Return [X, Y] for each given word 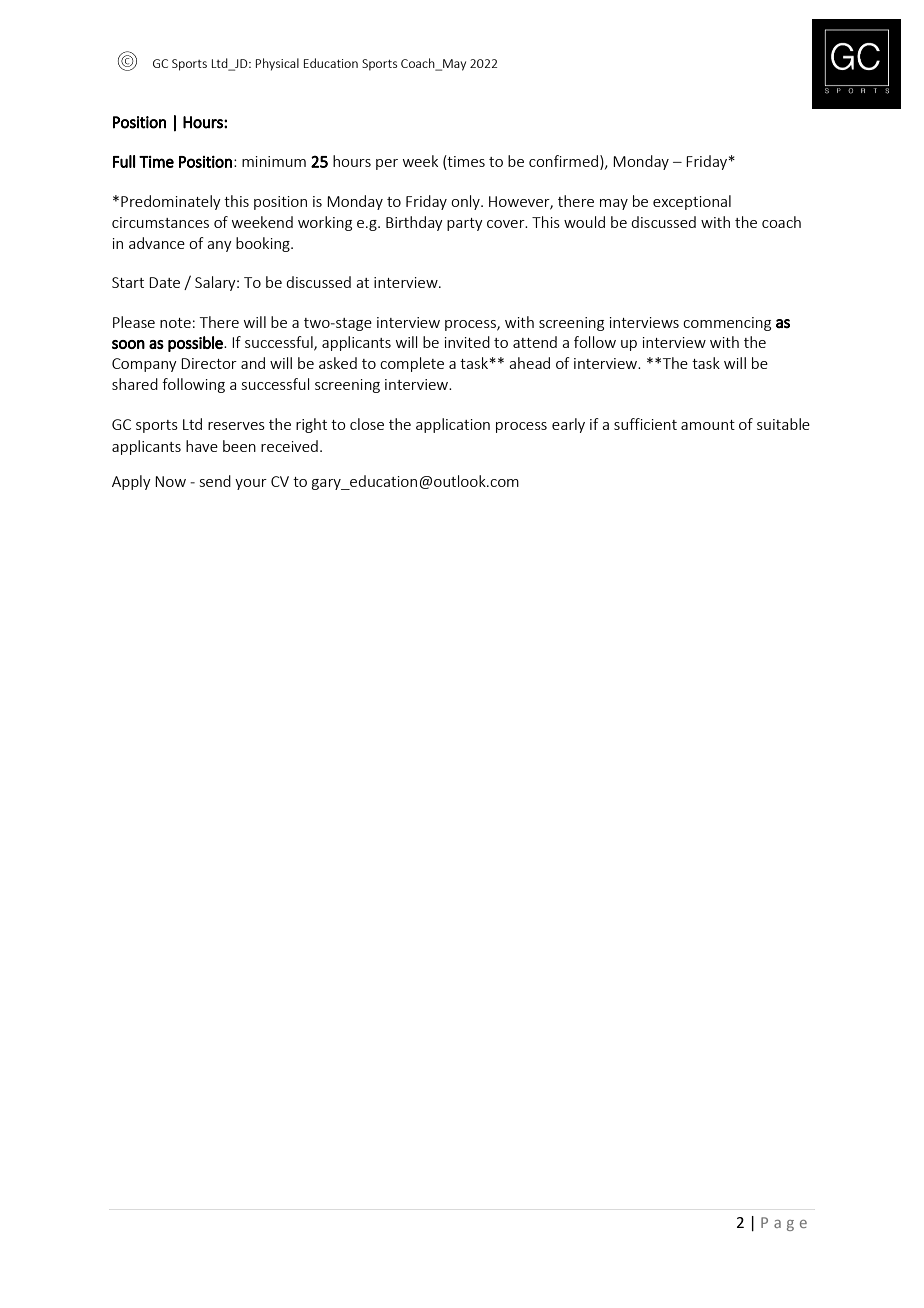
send [215, 481]
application [453, 425]
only [466, 202]
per [387, 164]
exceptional [692, 202]
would [584, 222]
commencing [727, 324]
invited [467, 342]
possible [196, 344]
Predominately [171, 202]
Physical [277, 64]
